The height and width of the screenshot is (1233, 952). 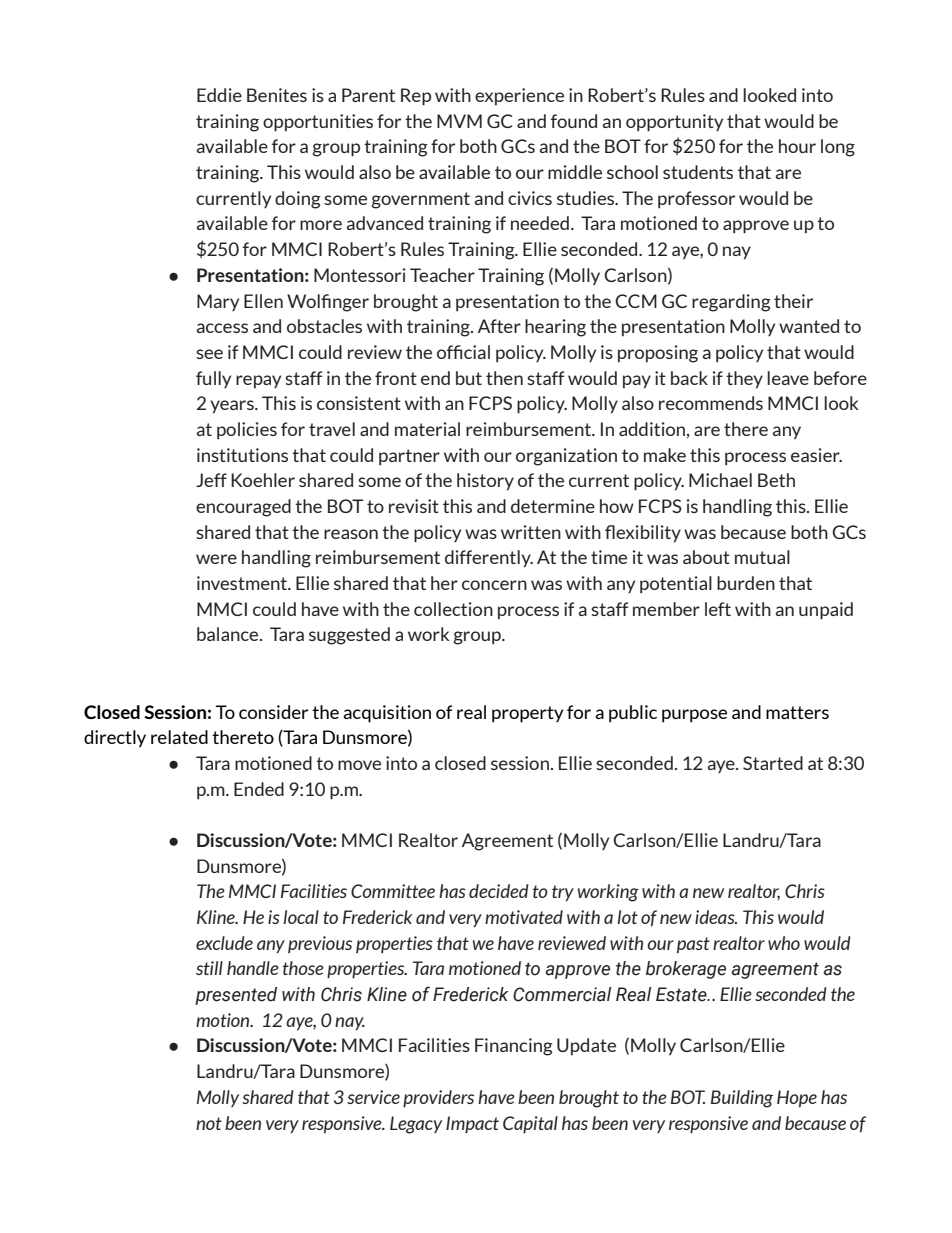 What do you see at coordinates (797, 146) in the screenshot?
I see `hour` at bounding box center [797, 146].
